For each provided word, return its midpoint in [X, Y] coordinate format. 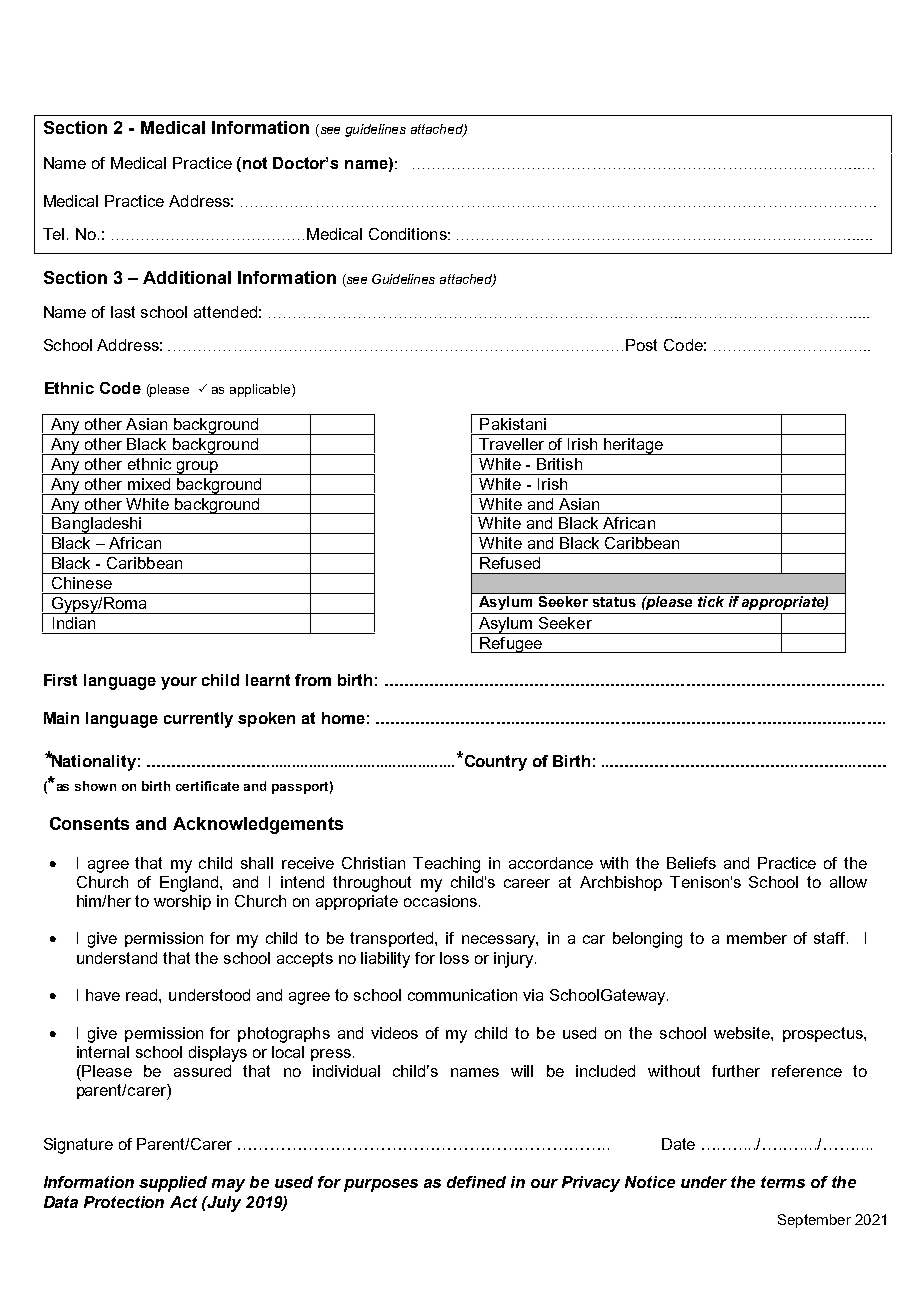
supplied [173, 1184]
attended [225, 312]
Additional [187, 277]
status [614, 602]
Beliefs [691, 863]
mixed [149, 484]
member [757, 938]
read [143, 995]
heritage [633, 446]
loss [454, 958]
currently [198, 720]
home [343, 718]
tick [711, 601]
